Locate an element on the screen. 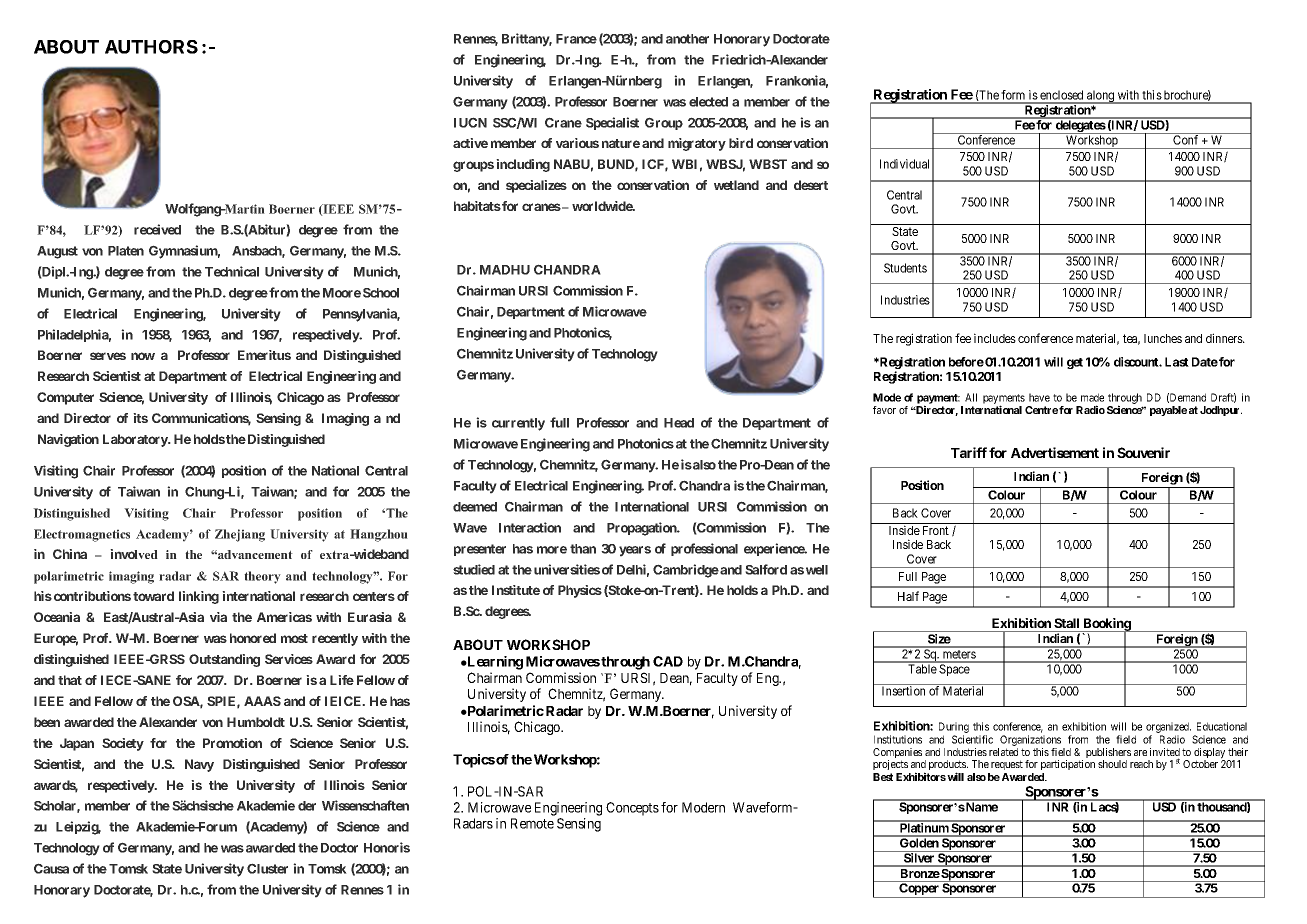  Students is located at coordinates (905, 268).
